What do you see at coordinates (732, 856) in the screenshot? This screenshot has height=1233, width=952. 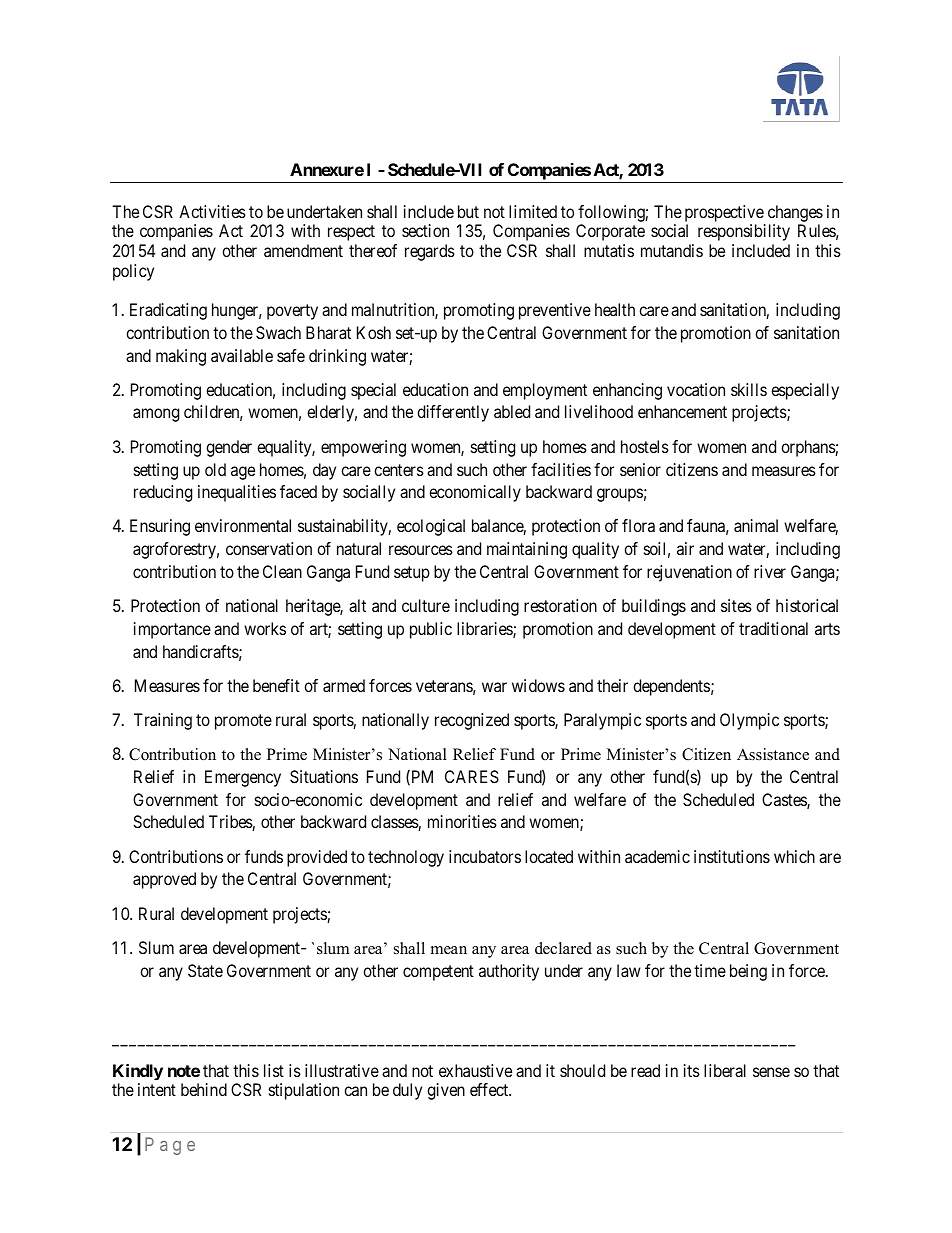 I see `institutions` at bounding box center [732, 856].
